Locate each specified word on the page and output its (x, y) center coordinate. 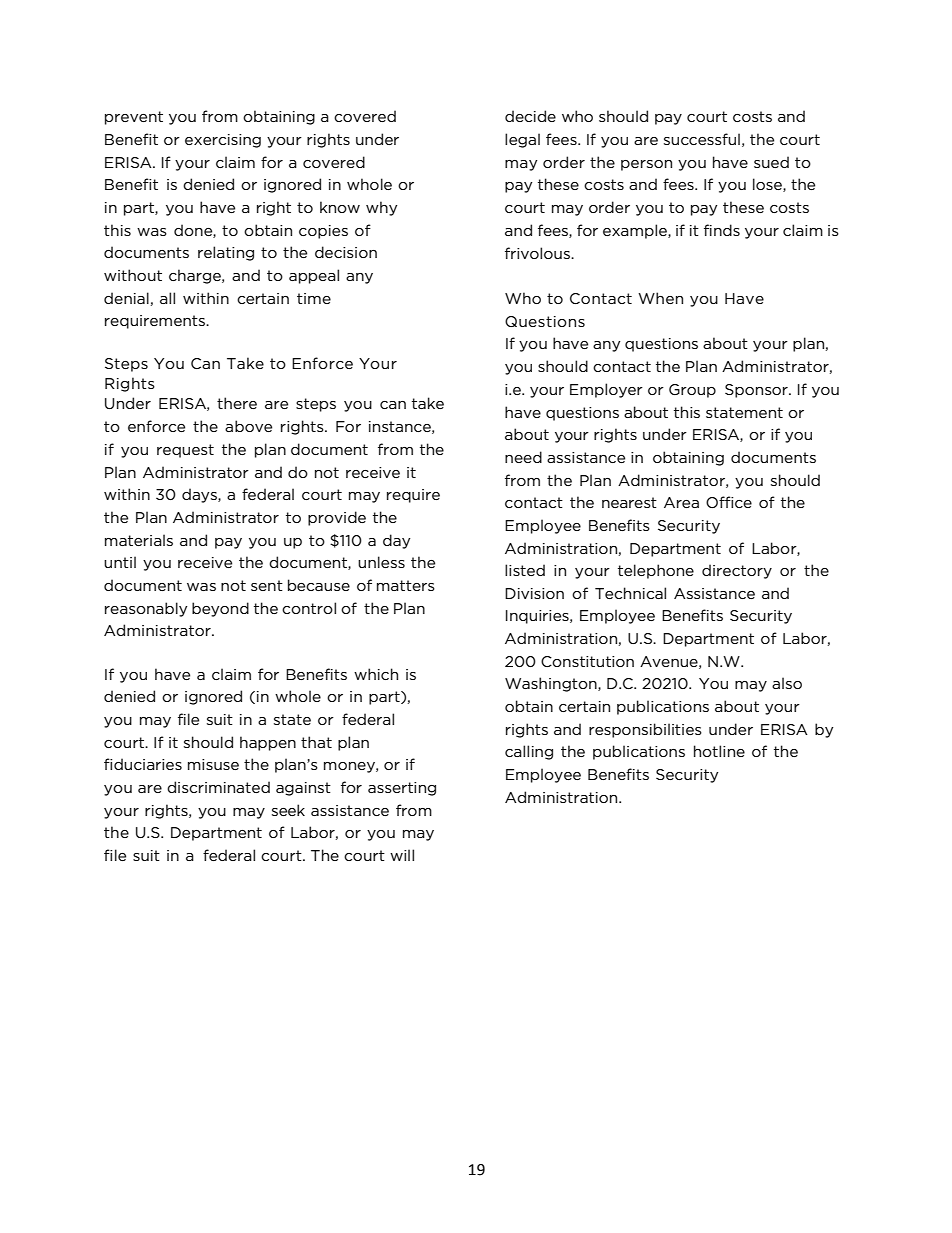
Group (692, 391)
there (237, 403)
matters (406, 585)
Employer (606, 390)
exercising (223, 141)
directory (737, 571)
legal (522, 140)
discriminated (218, 787)
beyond (220, 609)
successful (702, 139)
